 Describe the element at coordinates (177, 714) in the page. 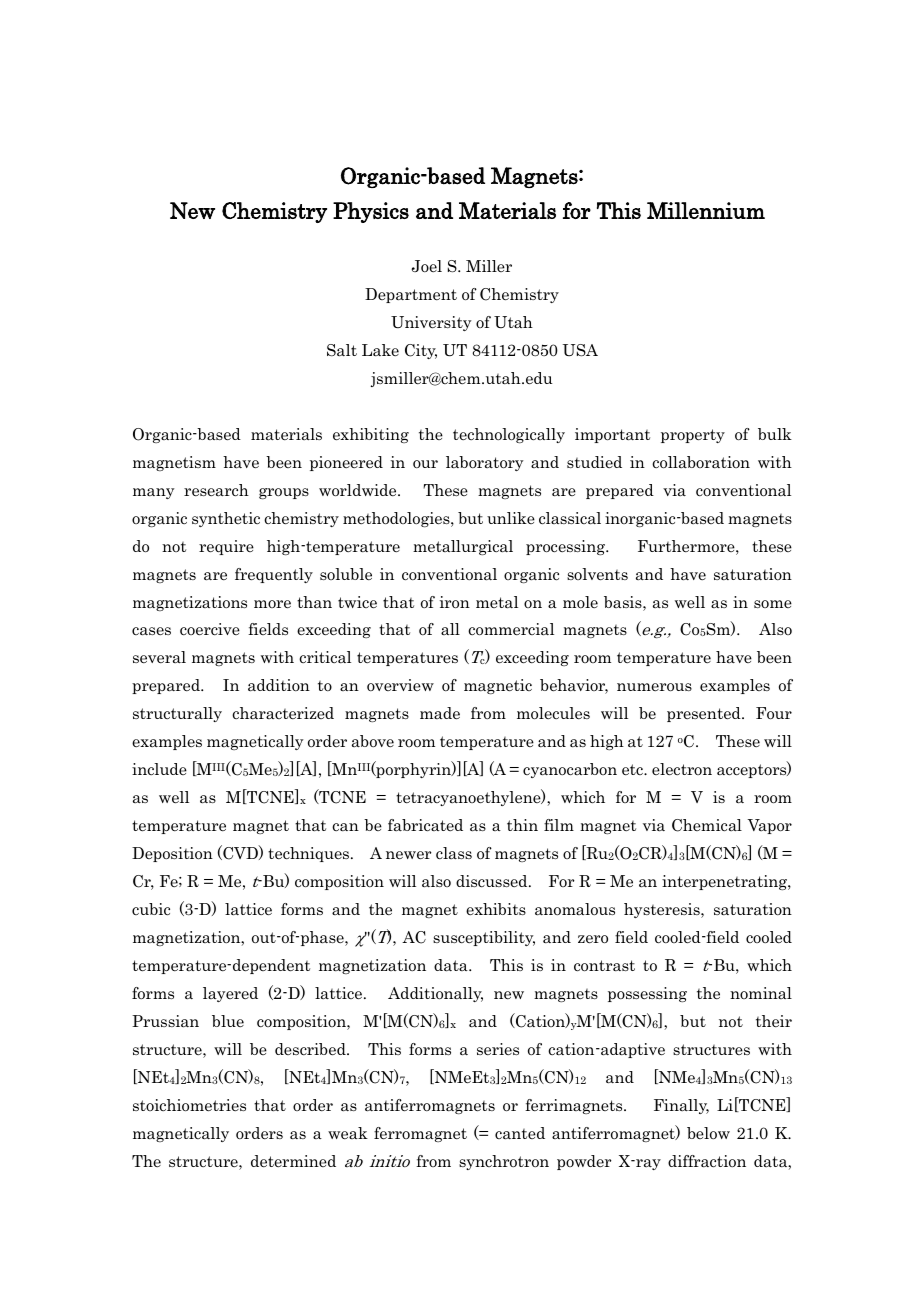

I see `structurally` at that location.
